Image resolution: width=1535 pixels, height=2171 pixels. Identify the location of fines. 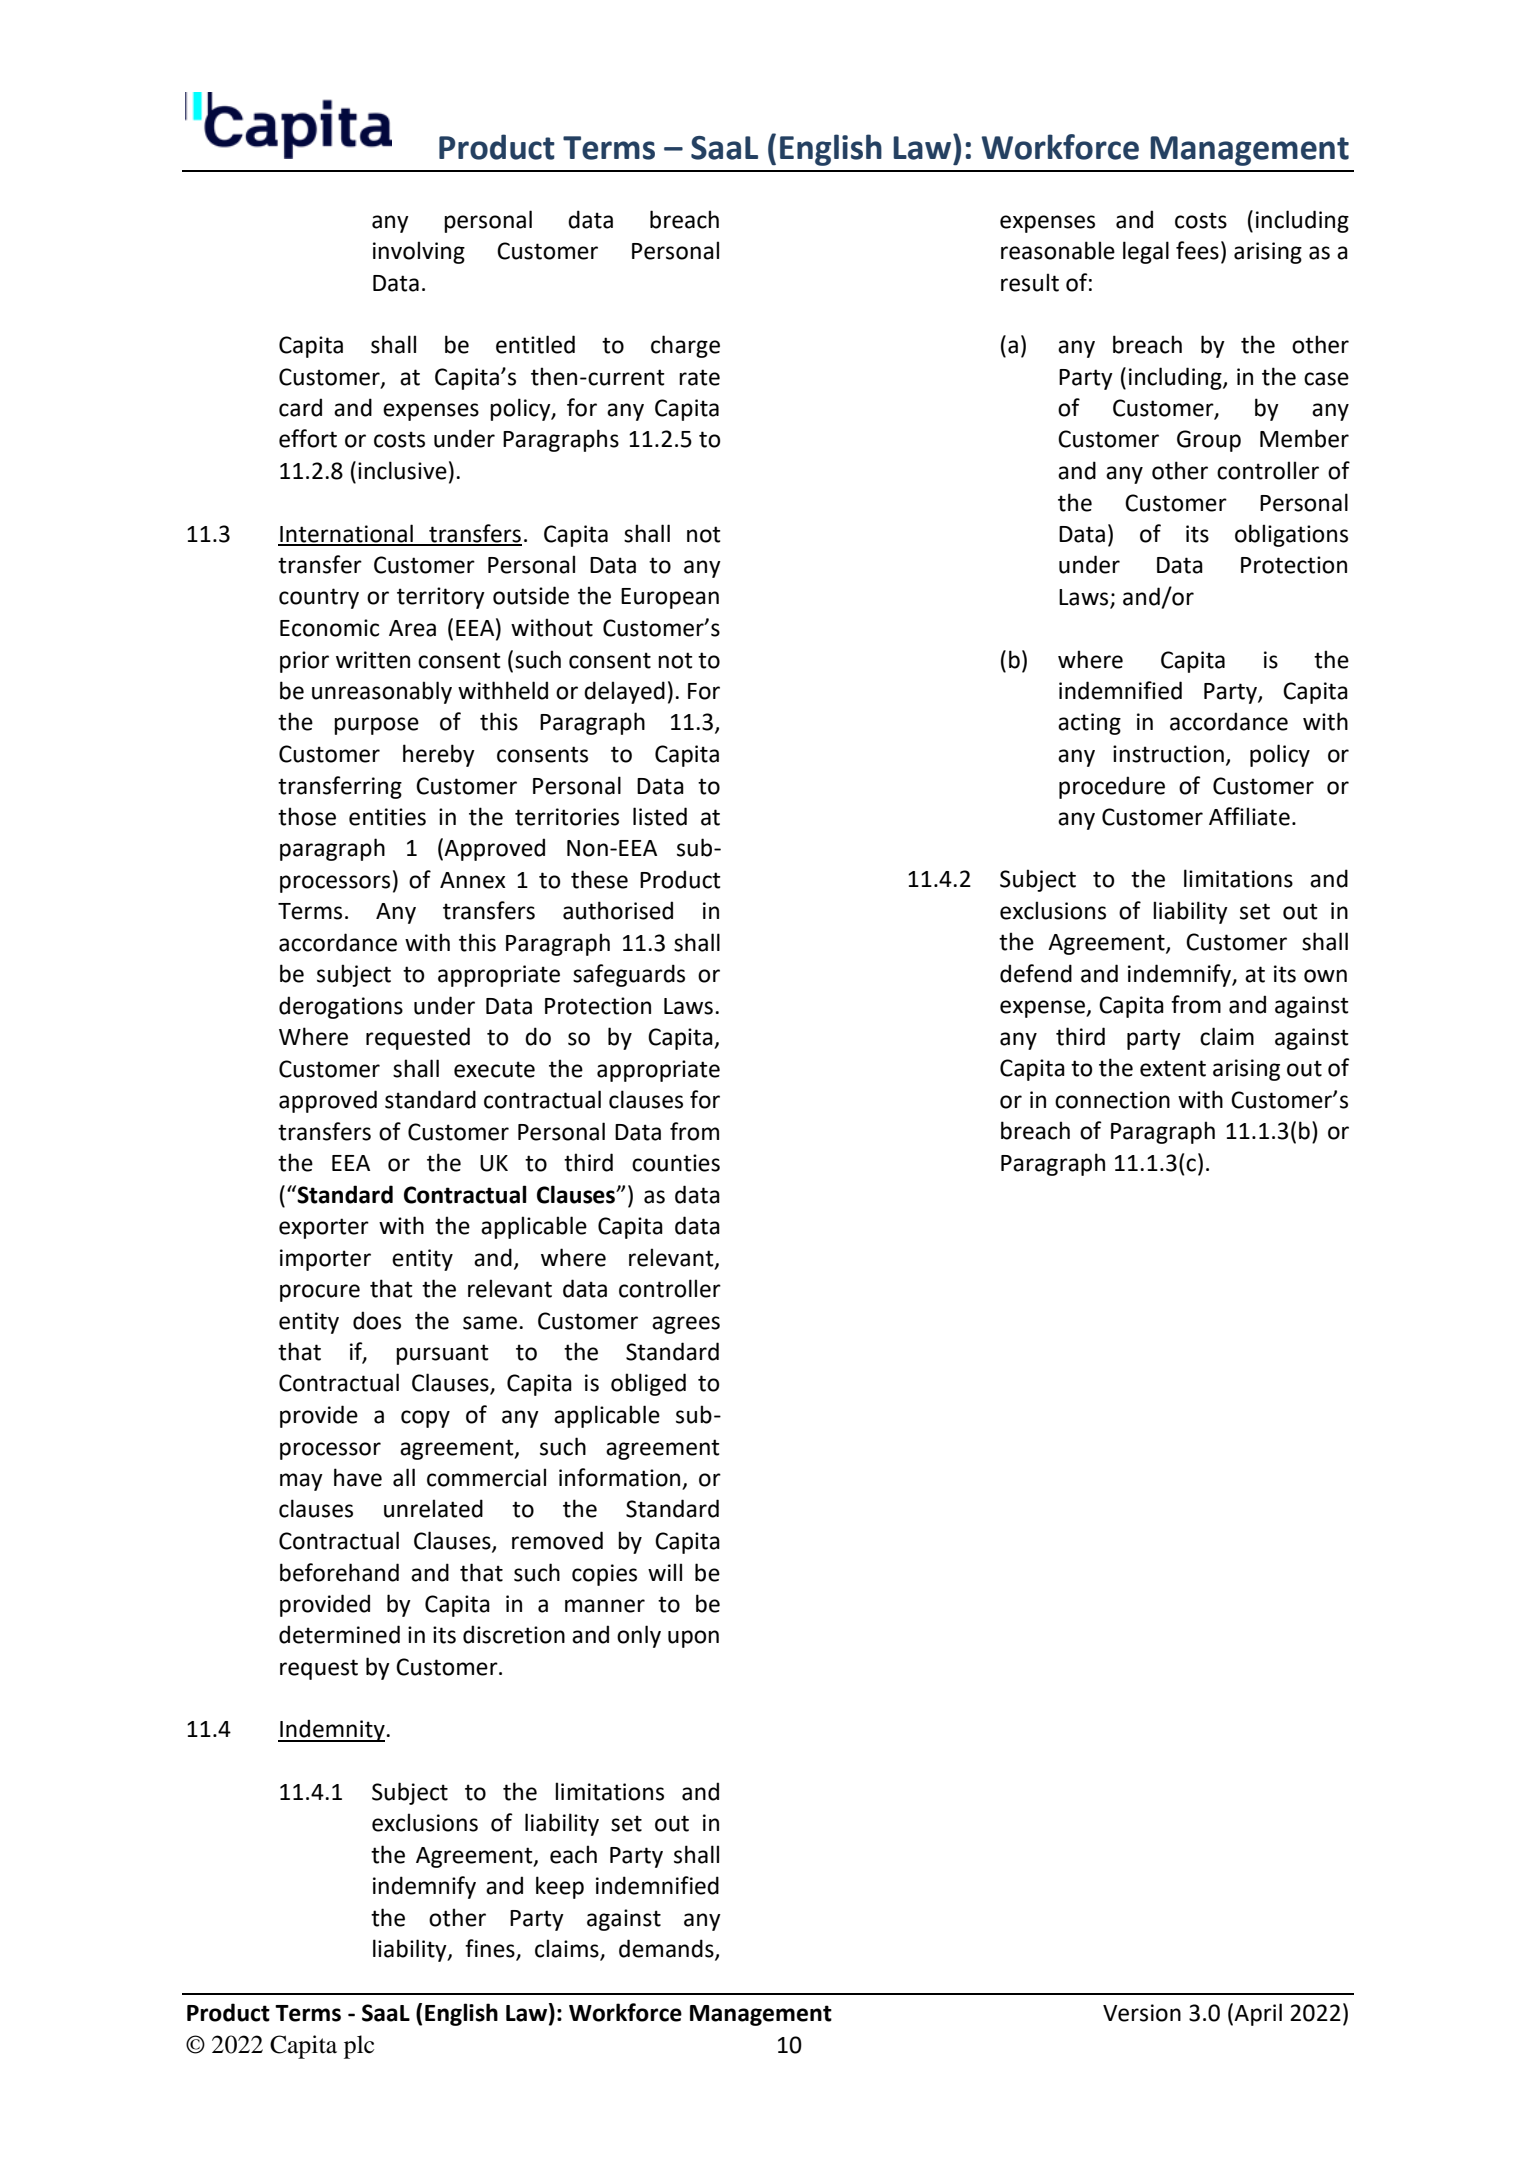
(491, 1949).
